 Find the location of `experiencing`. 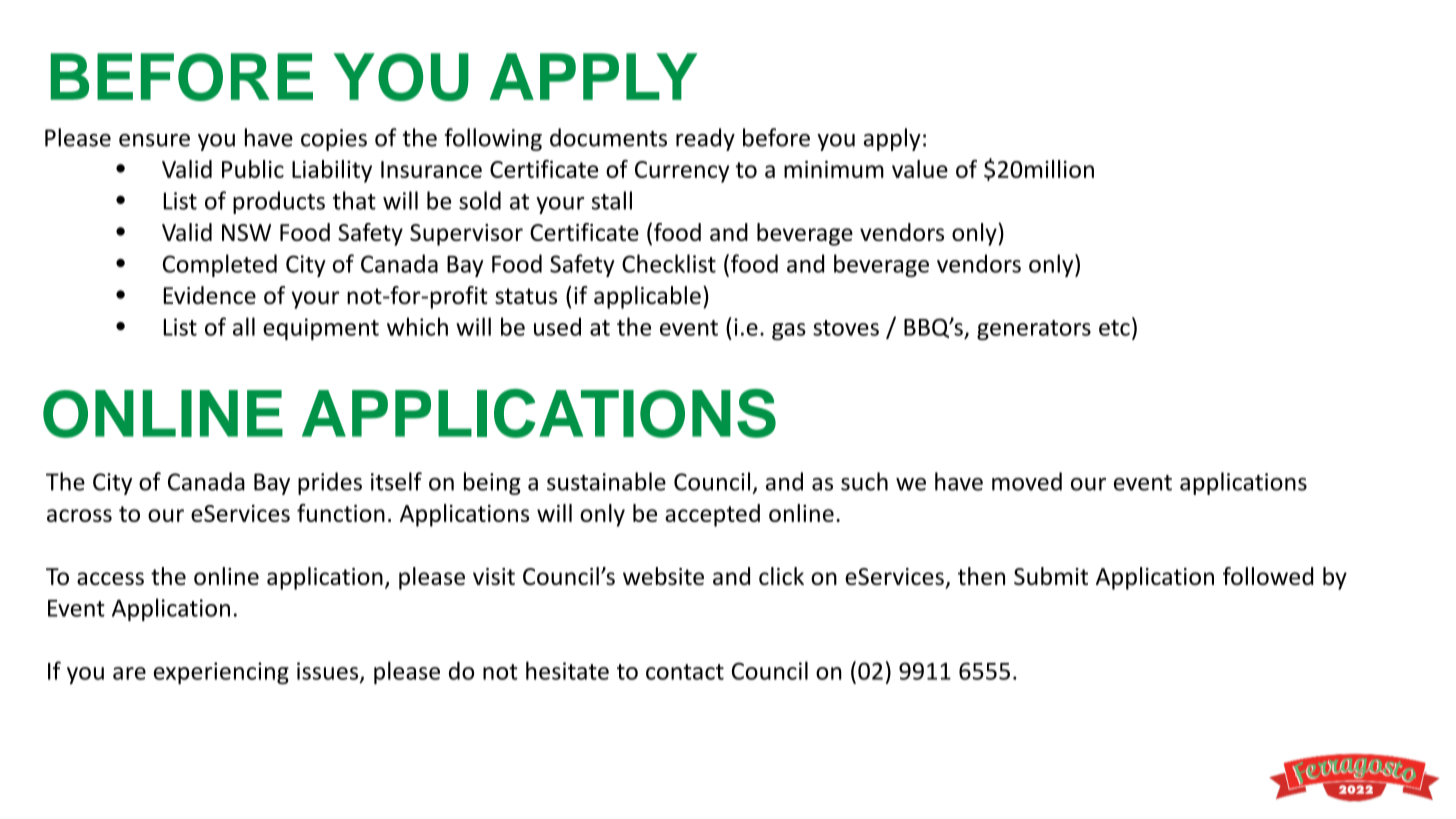

experiencing is located at coordinates (221, 673).
